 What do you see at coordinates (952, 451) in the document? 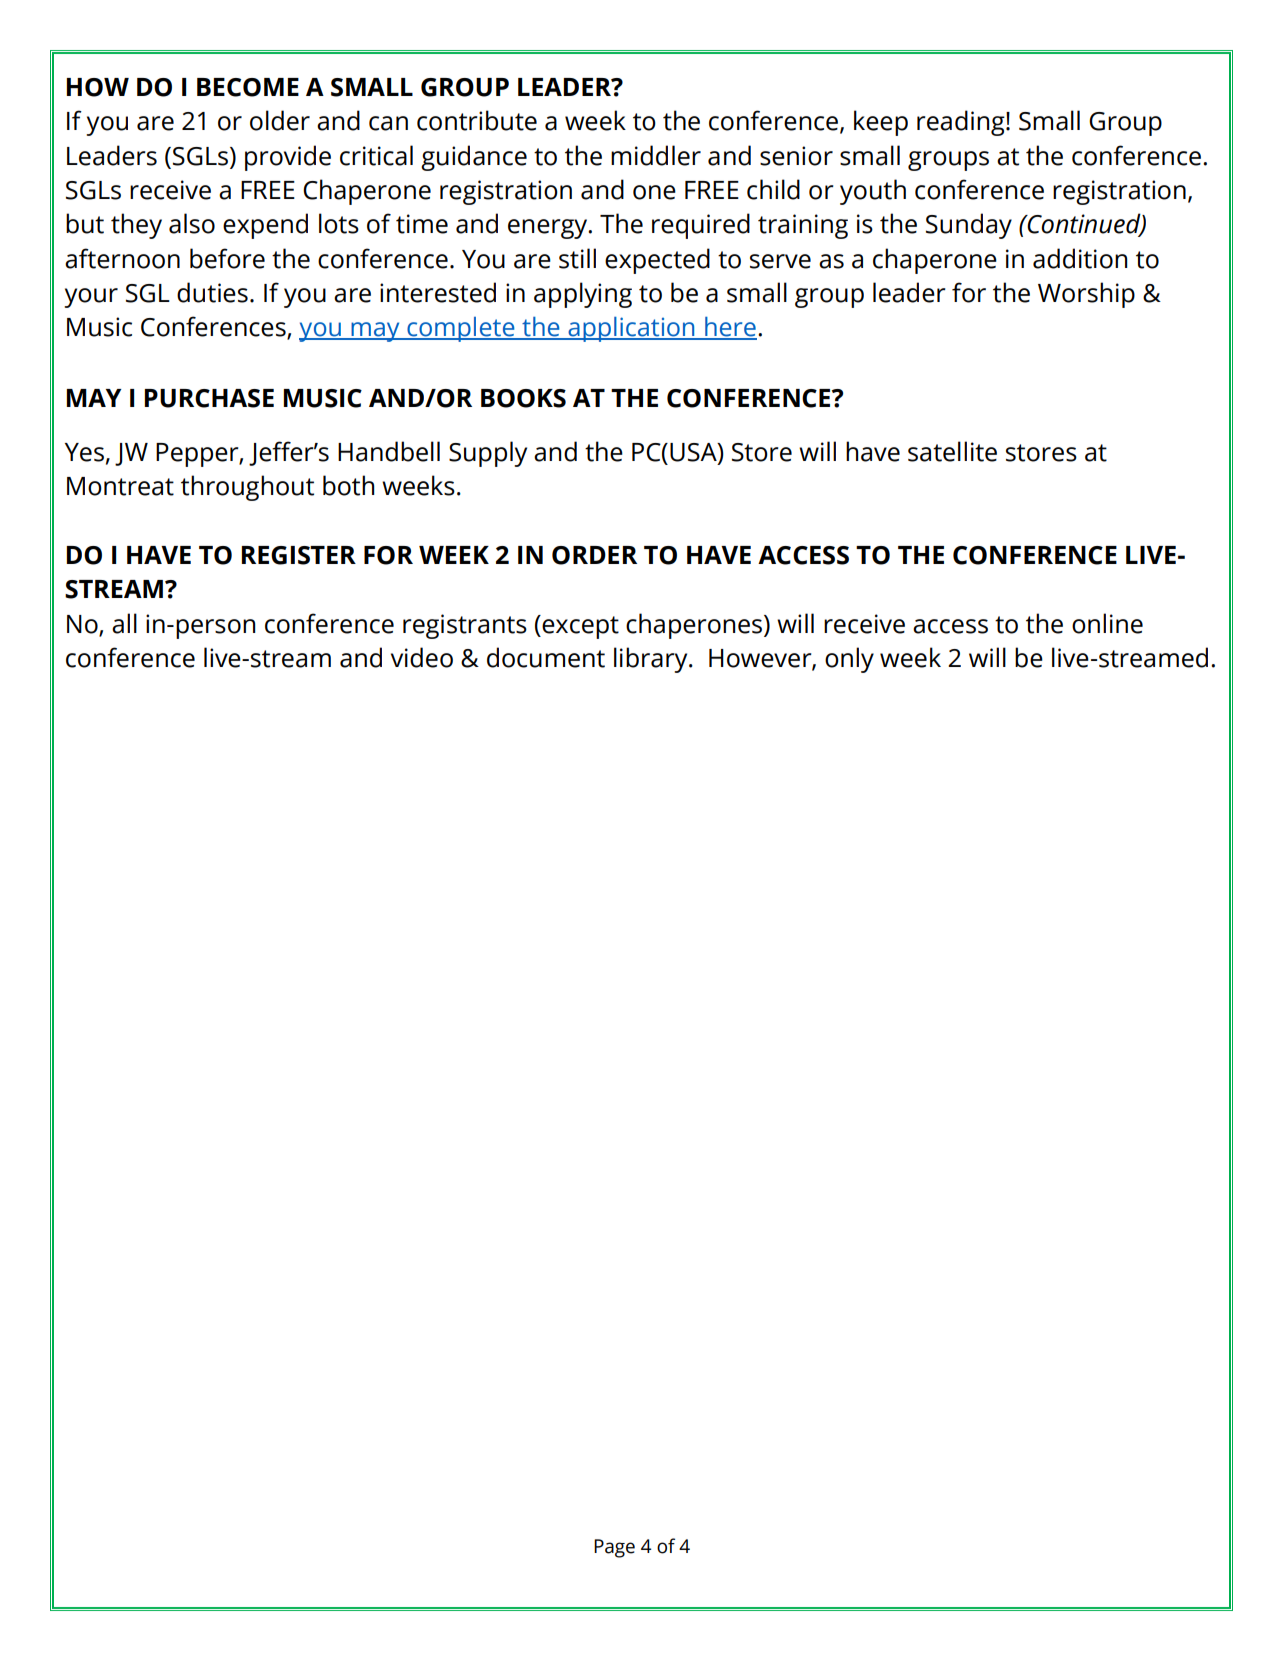
I see `satellite` at bounding box center [952, 451].
